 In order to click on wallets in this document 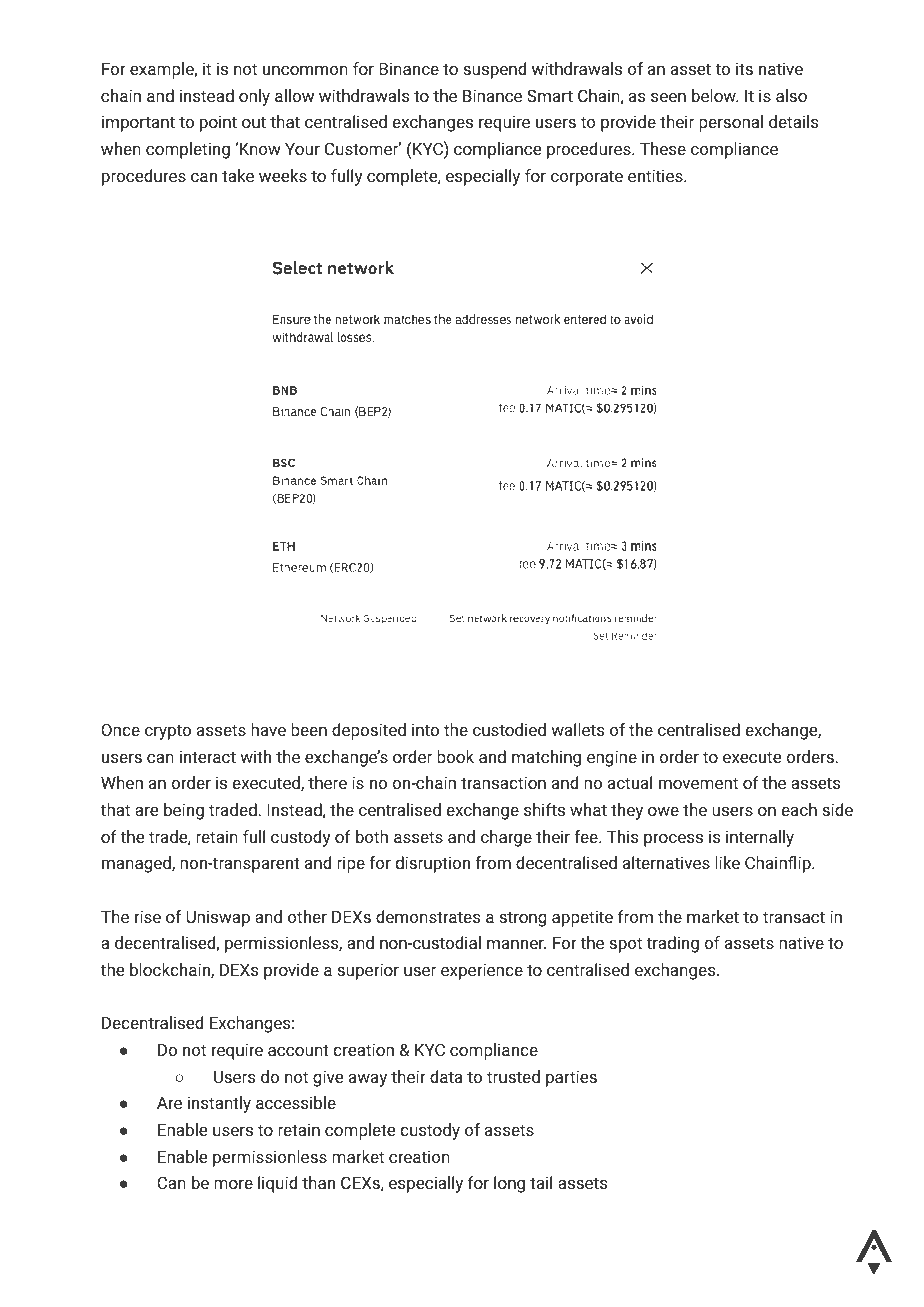, I will do `click(577, 729)`.
